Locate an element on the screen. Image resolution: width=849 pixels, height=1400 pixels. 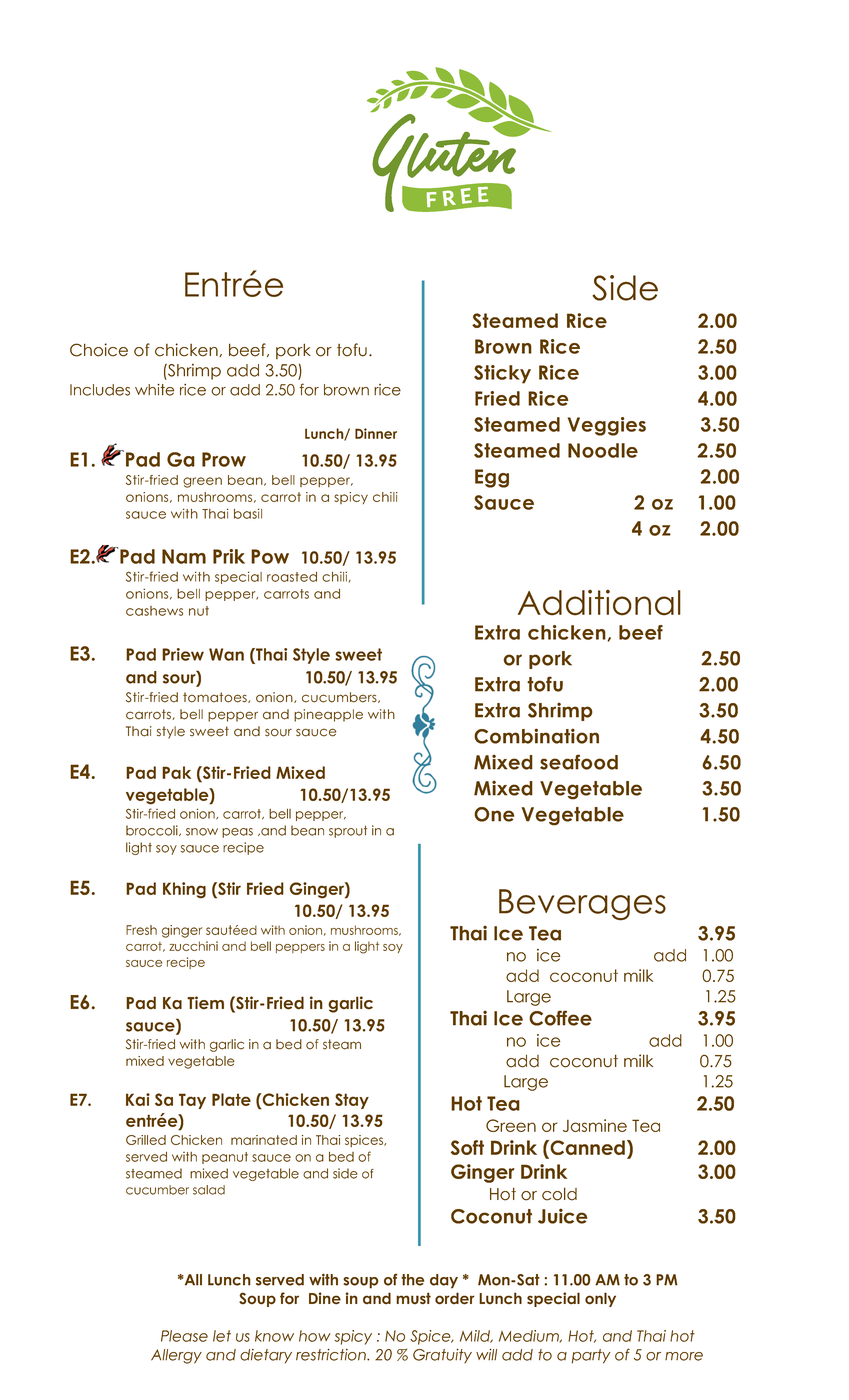
Kai is located at coordinates (138, 1099).
